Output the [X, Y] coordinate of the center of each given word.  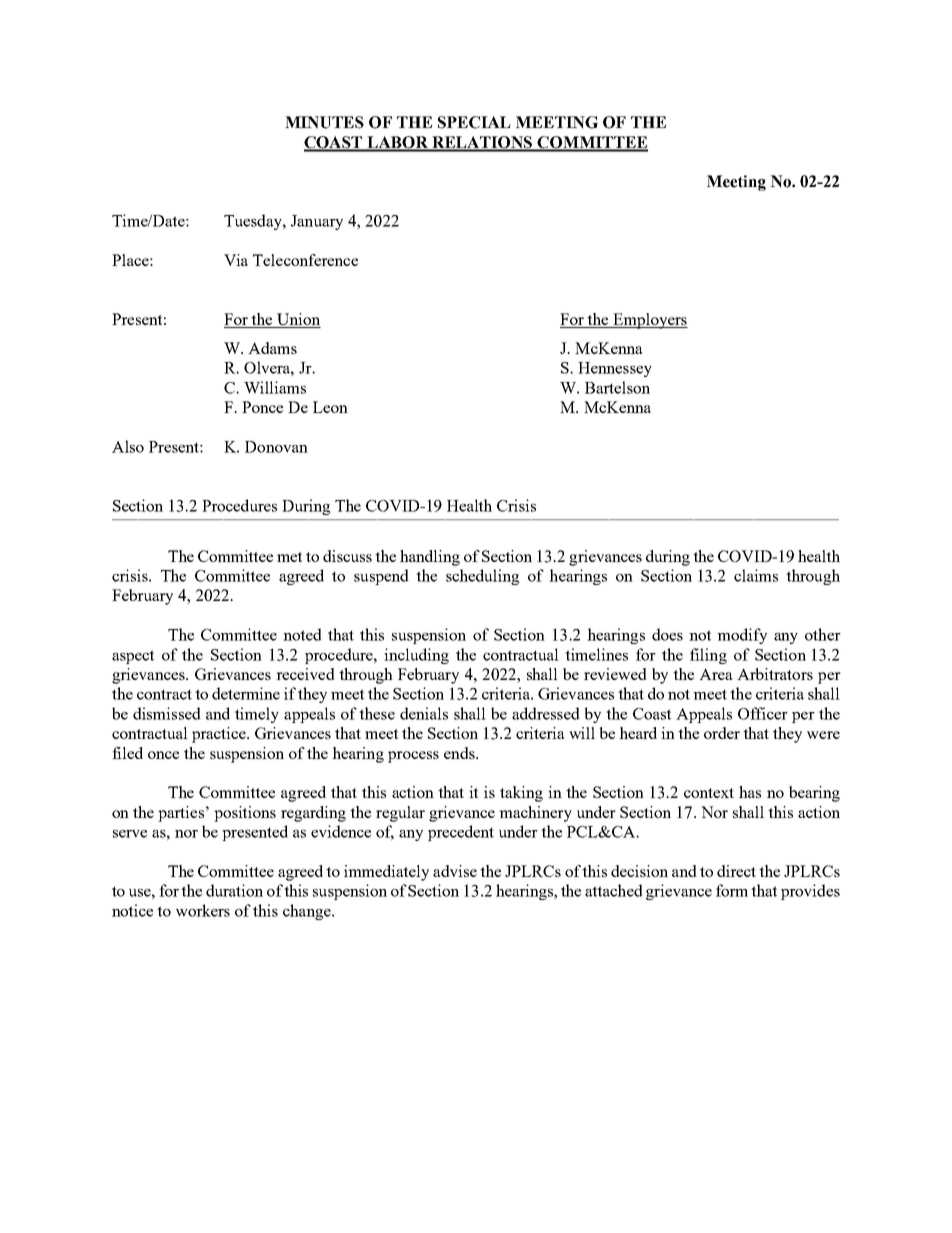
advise [455, 871]
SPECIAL [474, 122]
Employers [649, 321]
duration [234, 890]
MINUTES [324, 122]
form [732, 890]
